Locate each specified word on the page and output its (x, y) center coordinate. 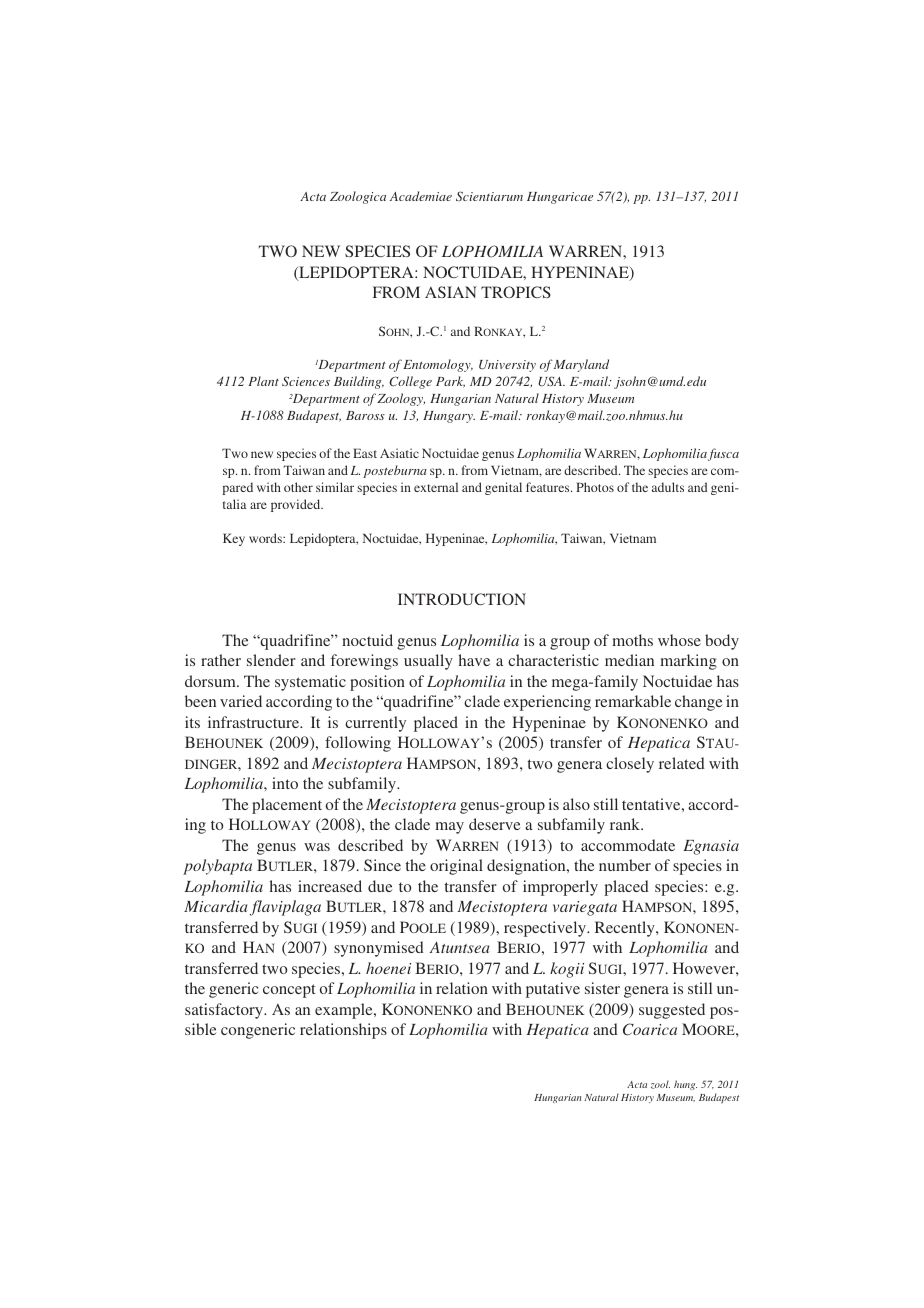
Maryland (581, 365)
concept (289, 991)
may (449, 828)
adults (668, 487)
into (285, 783)
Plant (263, 381)
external (436, 487)
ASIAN (451, 292)
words (266, 538)
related (682, 763)
